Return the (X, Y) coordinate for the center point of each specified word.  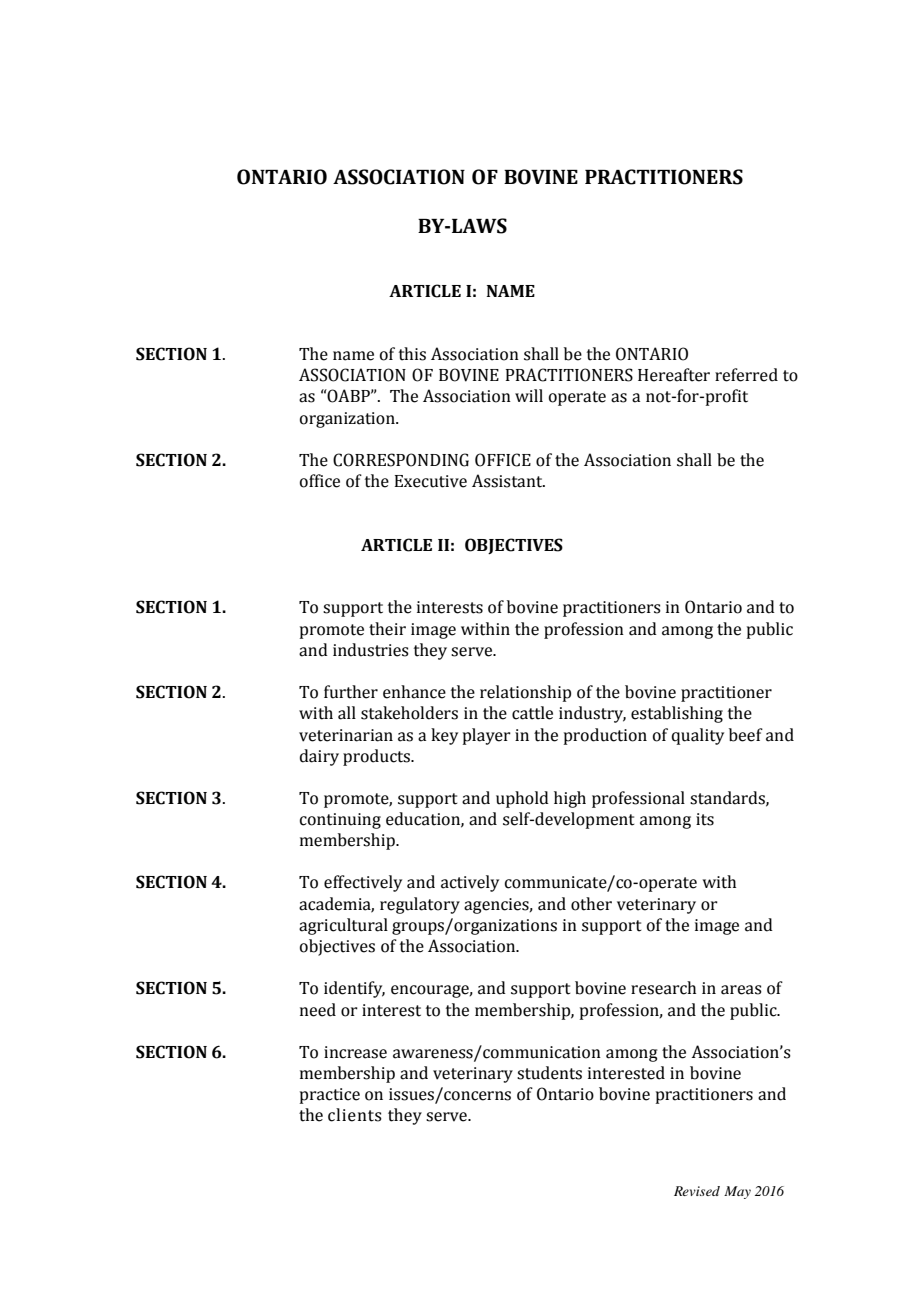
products (377, 757)
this (412, 354)
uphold (522, 799)
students (549, 1073)
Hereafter (674, 375)
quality (697, 736)
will (529, 395)
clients (355, 1115)
